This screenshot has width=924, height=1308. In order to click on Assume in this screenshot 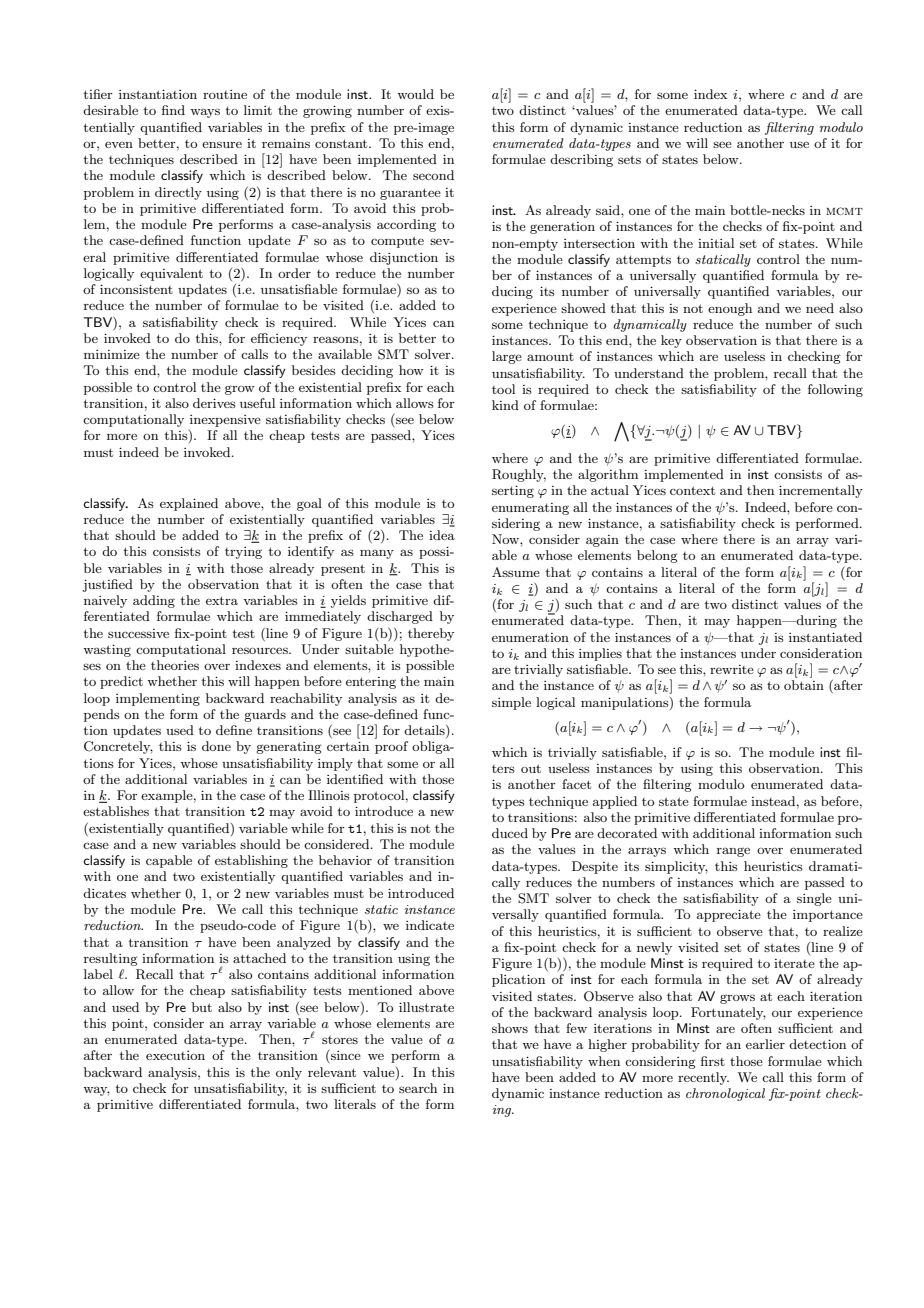, I will do `click(516, 572)`.
